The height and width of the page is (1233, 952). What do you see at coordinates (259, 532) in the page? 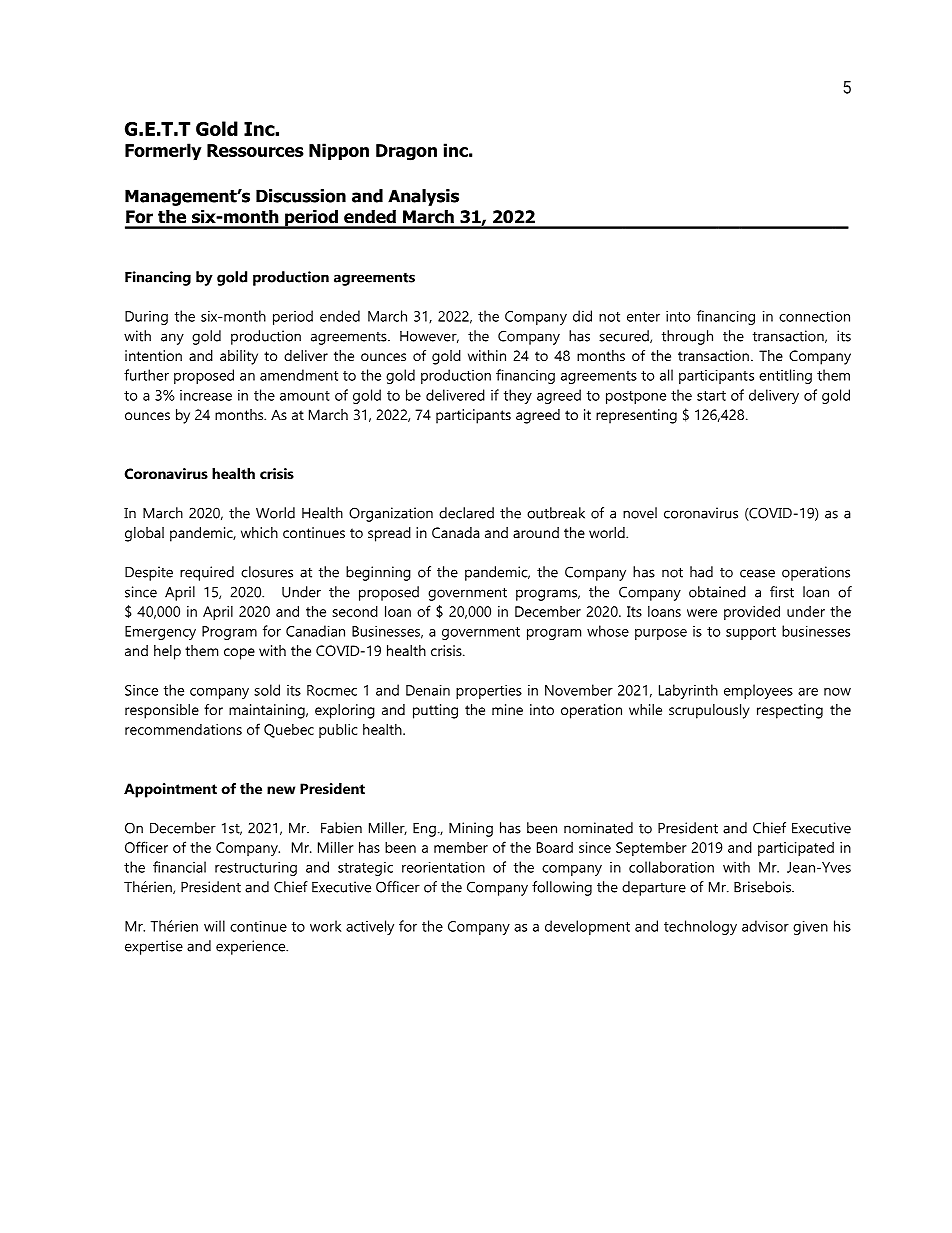
I see `which` at bounding box center [259, 532].
